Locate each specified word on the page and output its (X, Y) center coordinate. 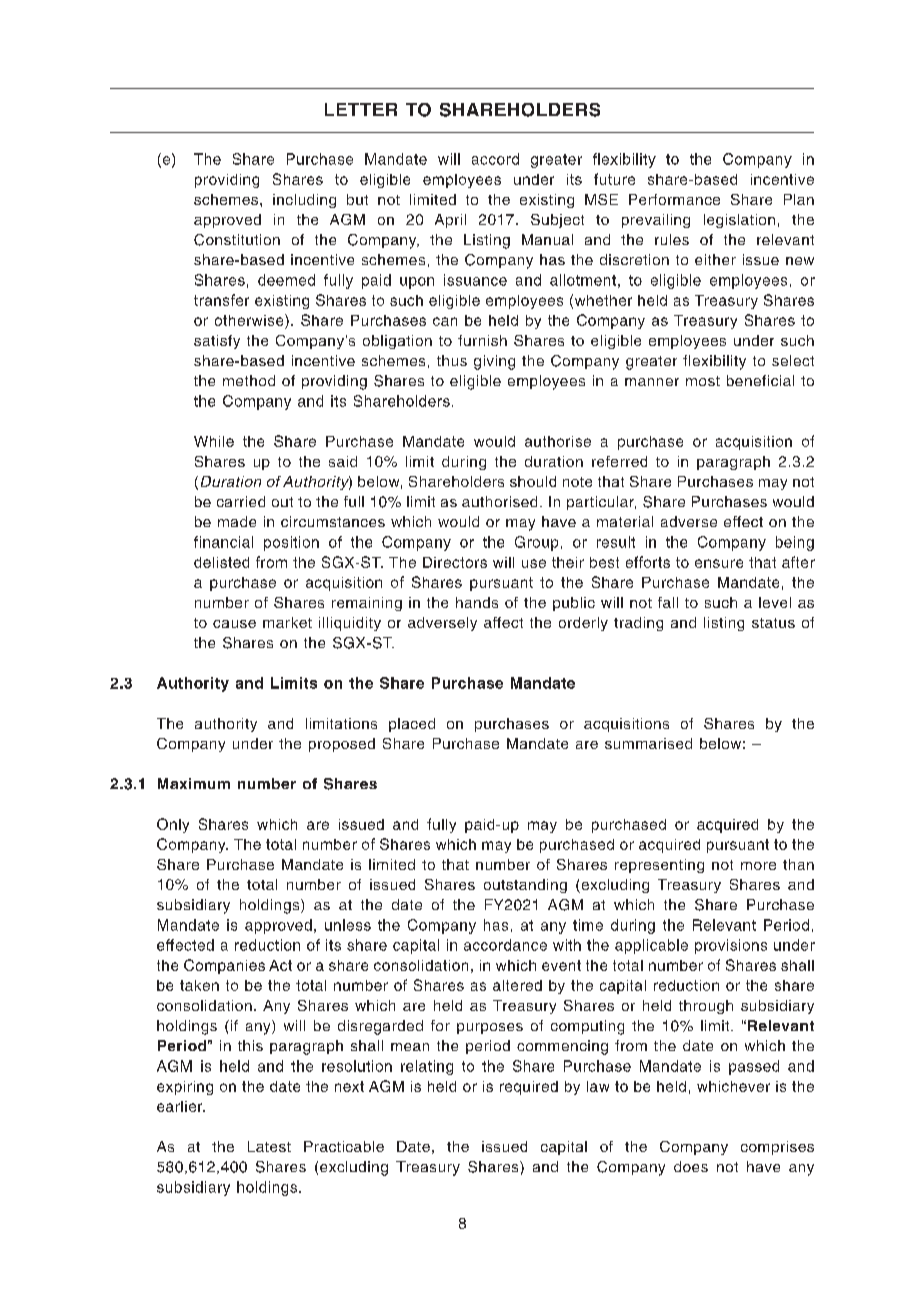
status (773, 623)
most (703, 381)
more (758, 866)
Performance (674, 199)
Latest (269, 1146)
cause (234, 624)
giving (494, 362)
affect (503, 622)
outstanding (525, 886)
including (304, 201)
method (249, 380)
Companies (224, 966)
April (450, 221)
